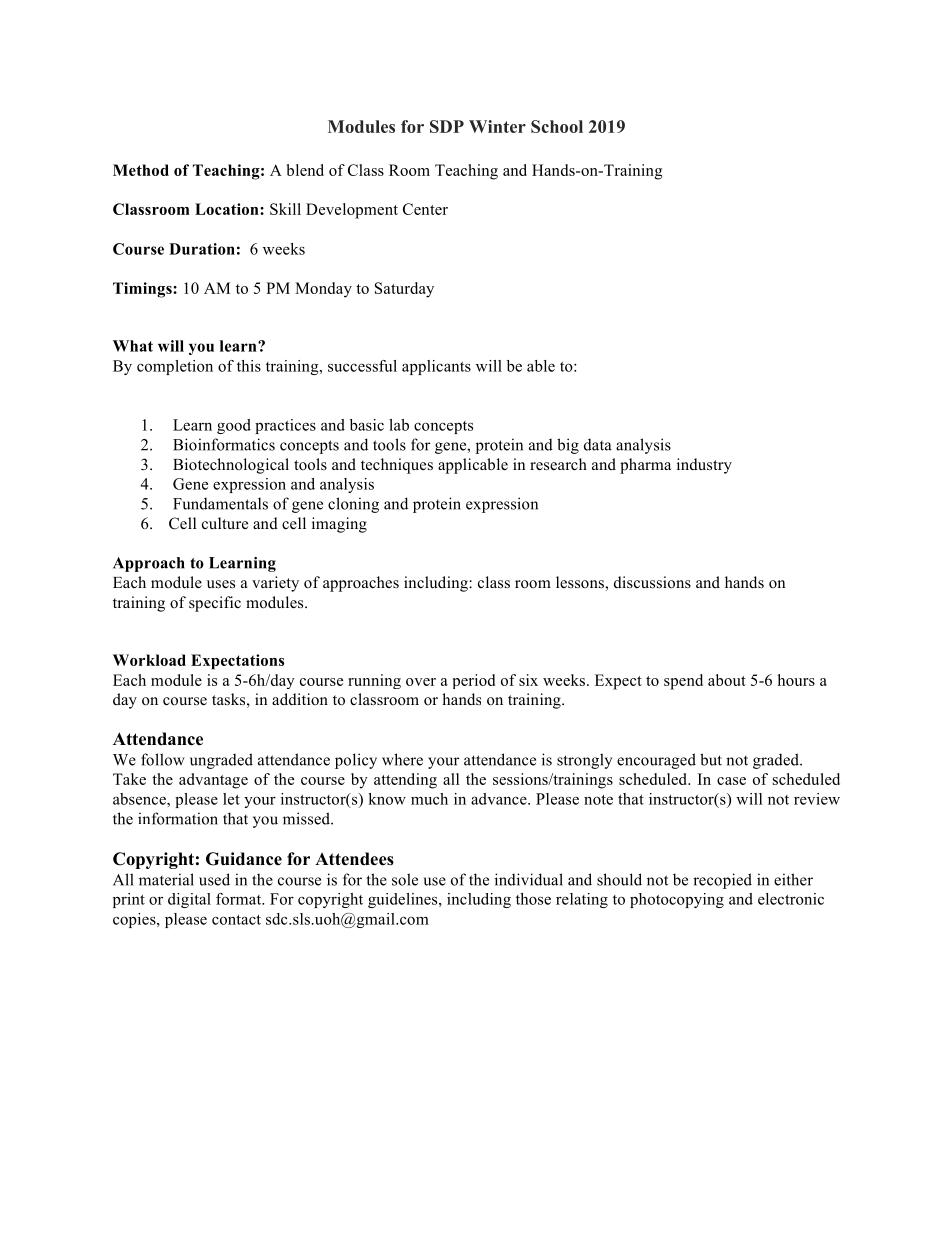 This screenshot has height=1233, width=952. What do you see at coordinates (704, 466) in the screenshot?
I see `industry` at bounding box center [704, 466].
